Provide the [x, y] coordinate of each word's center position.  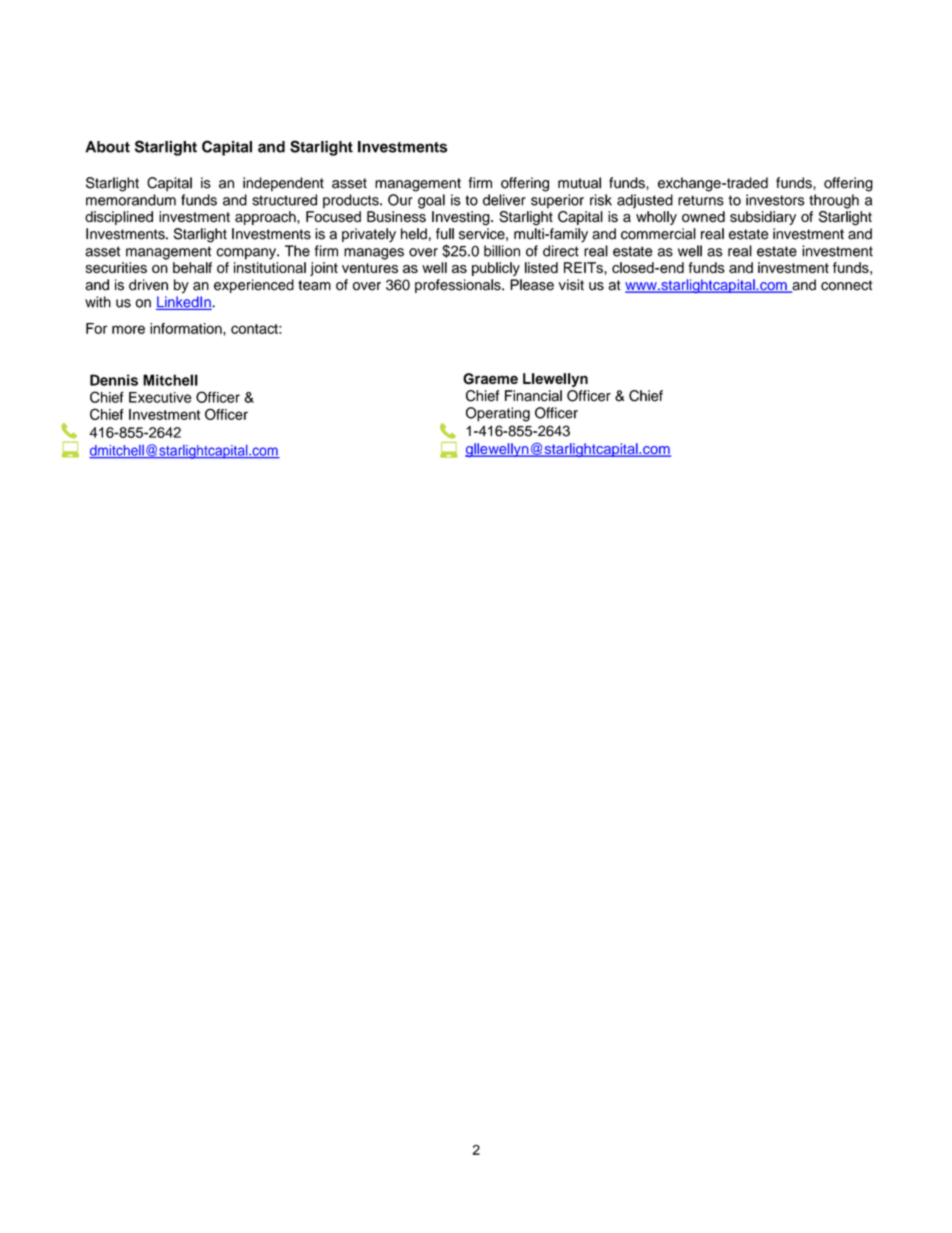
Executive [160, 397]
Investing [462, 218]
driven [148, 285]
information [187, 328]
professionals [459, 286]
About [107, 147]
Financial [533, 396]
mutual [579, 183]
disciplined [119, 218]
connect [846, 285]
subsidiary [763, 218]
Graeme [490, 379]
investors [775, 200]
